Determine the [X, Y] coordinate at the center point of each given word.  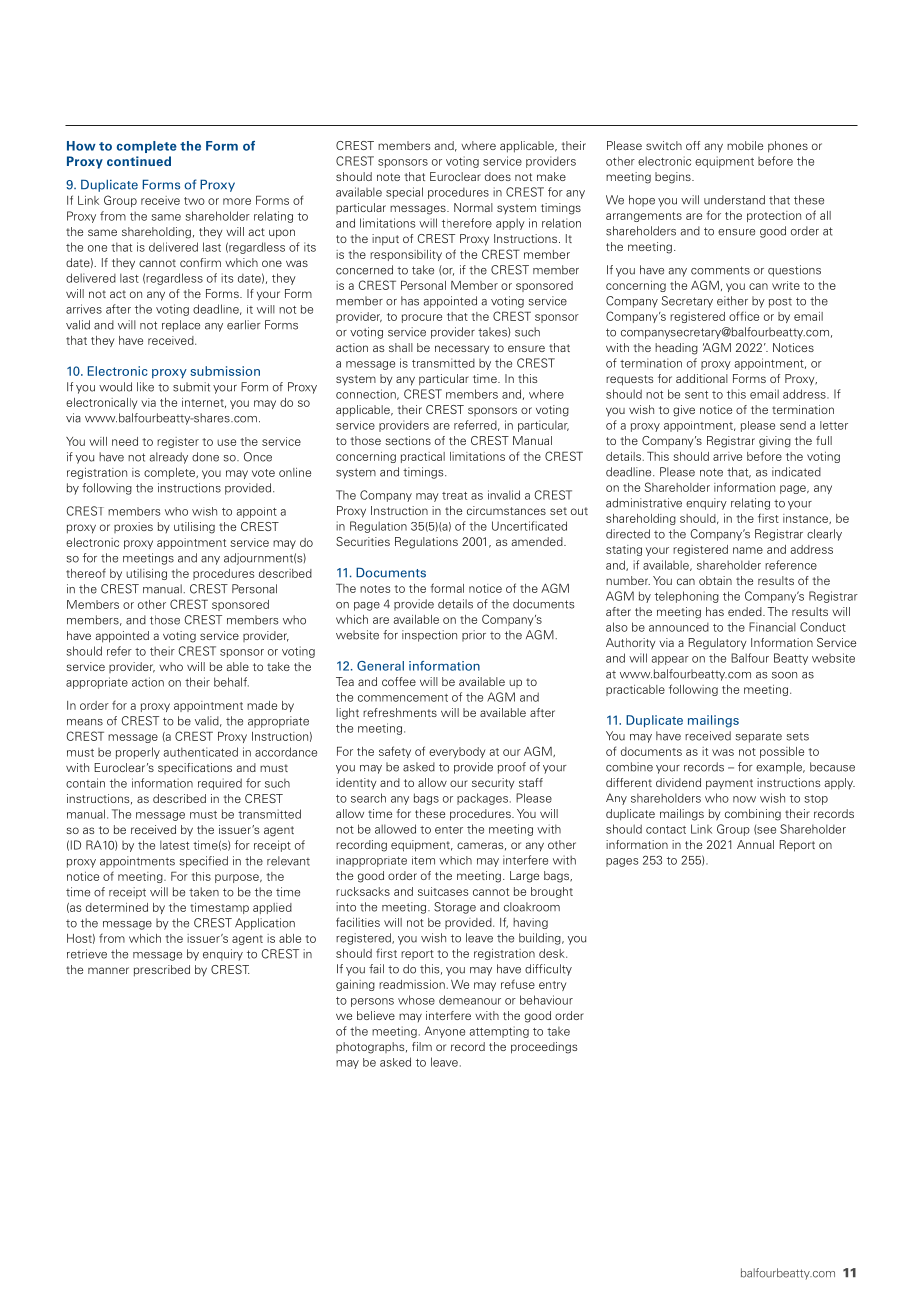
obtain [715, 580]
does [498, 176]
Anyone [444, 1032]
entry [552, 986]
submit [191, 387]
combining [753, 815]
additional [702, 378]
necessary [462, 350]
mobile [745, 145]
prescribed [162, 971]
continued [139, 161]
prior [474, 636]
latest [174, 845]
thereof [86, 573]
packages [482, 799]
